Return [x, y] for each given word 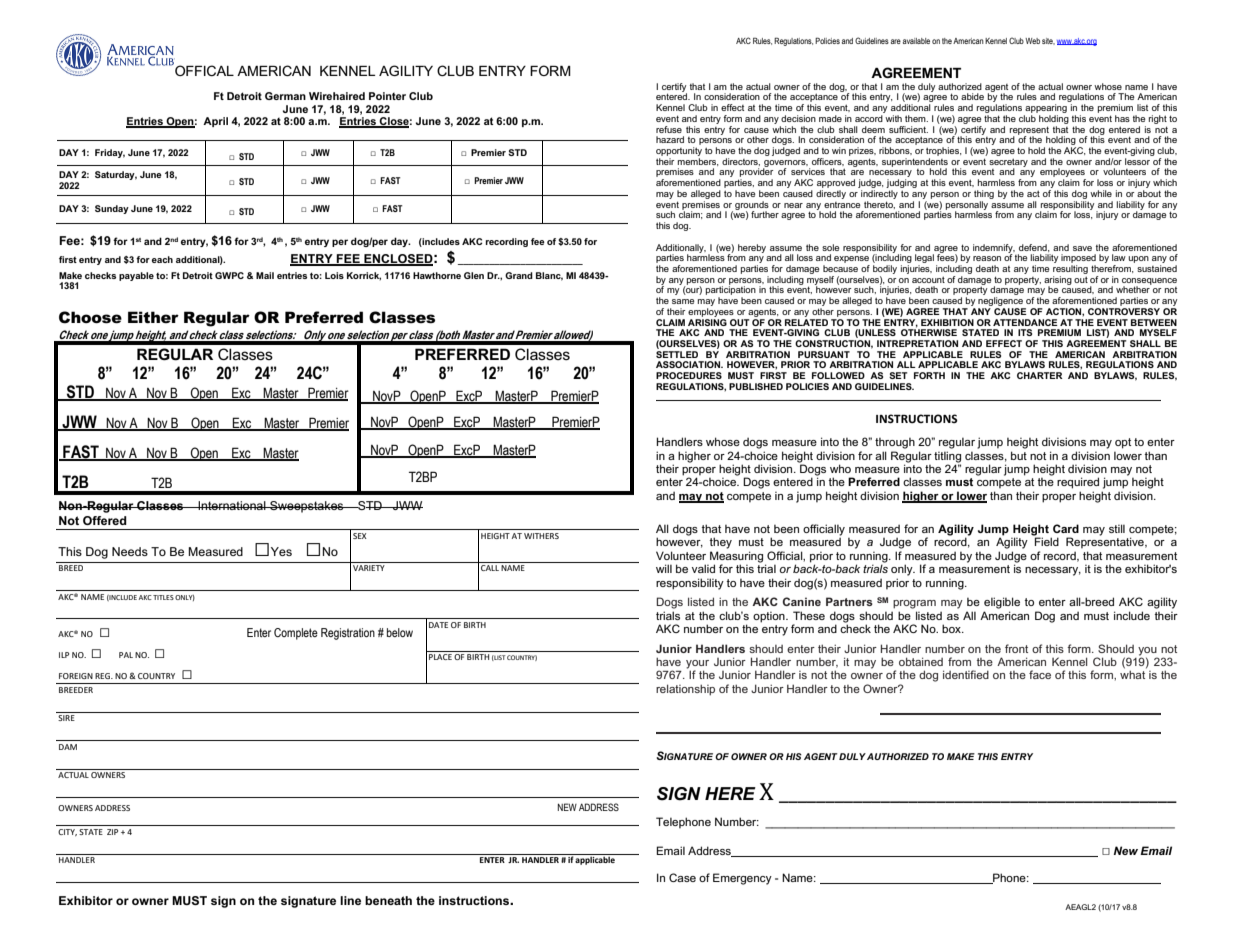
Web [1032, 41]
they [720, 543]
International [232, 505]
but [1019, 455]
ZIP [112, 832]
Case [682, 877]
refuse [669, 129]
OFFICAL [203, 69]
